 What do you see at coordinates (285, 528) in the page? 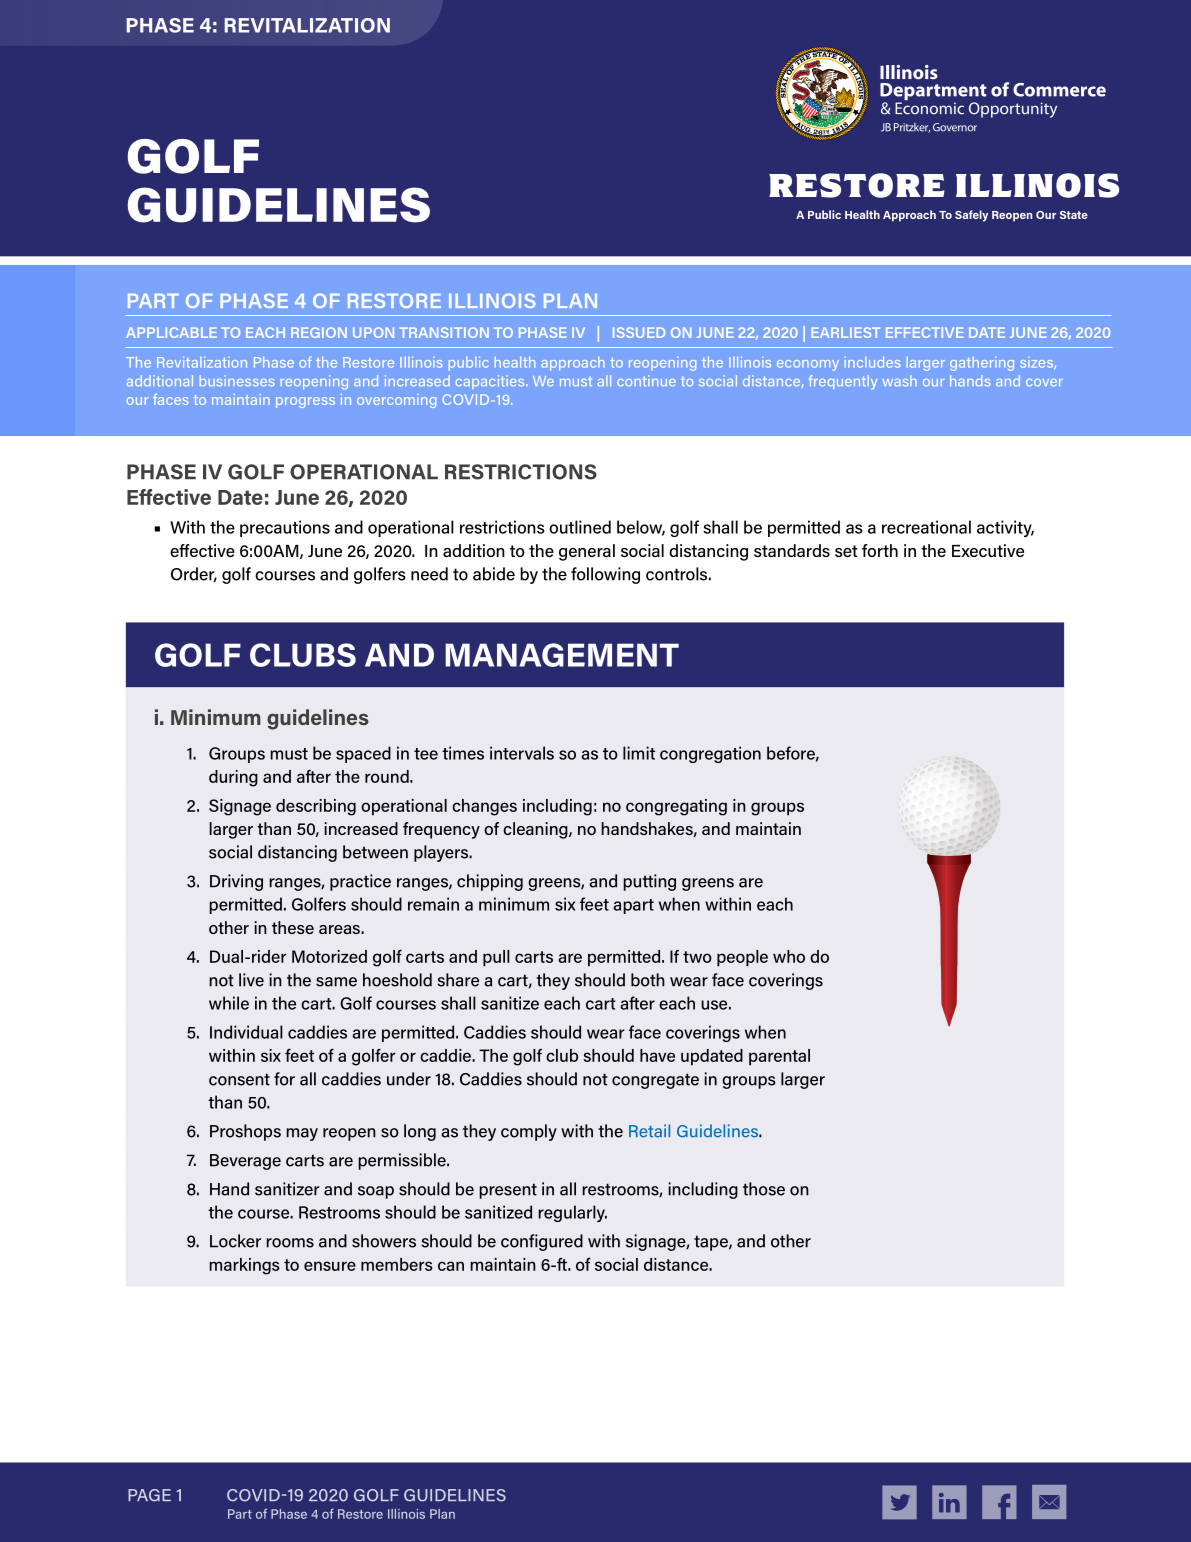
I see `precautions` at bounding box center [285, 528].
